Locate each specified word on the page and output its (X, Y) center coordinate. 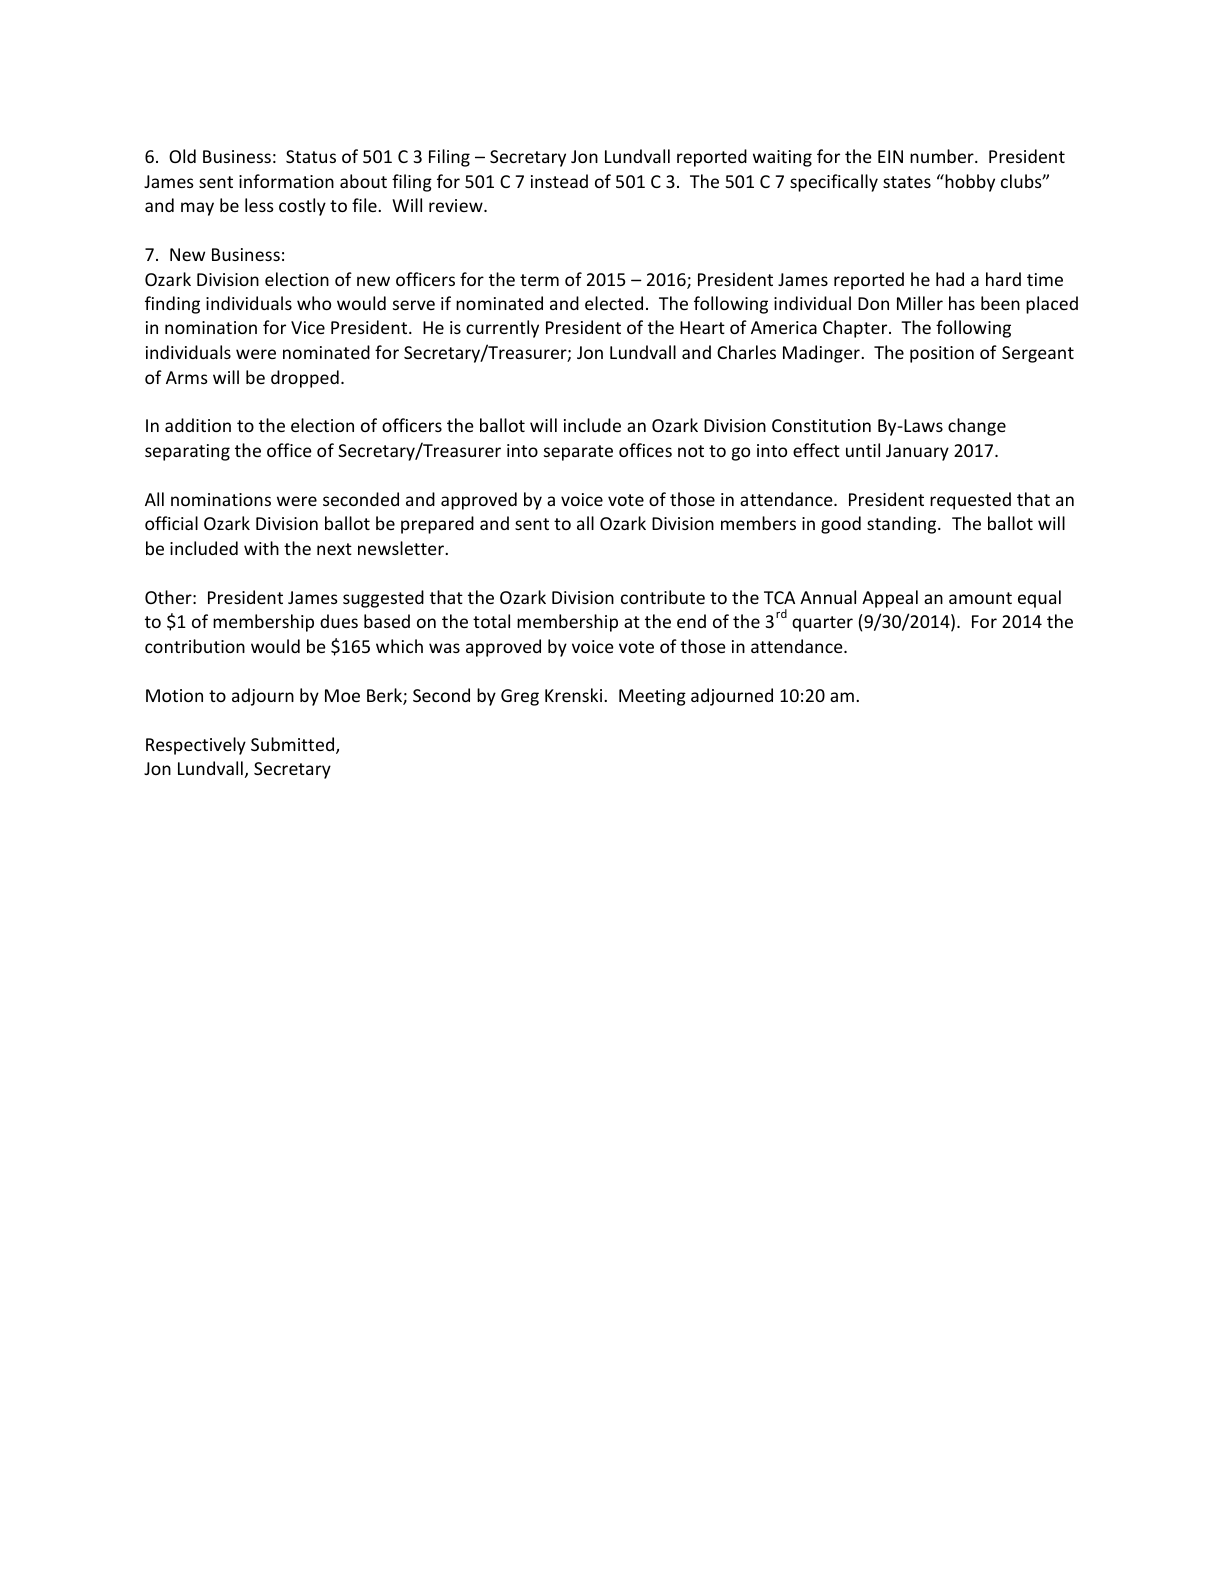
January (917, 452)
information (286, 181)
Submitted (292, 744)
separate (578, 453)
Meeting (652, 697)
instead (559, 181)
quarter (822, 624)
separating (187, 452)
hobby (969, 183)
